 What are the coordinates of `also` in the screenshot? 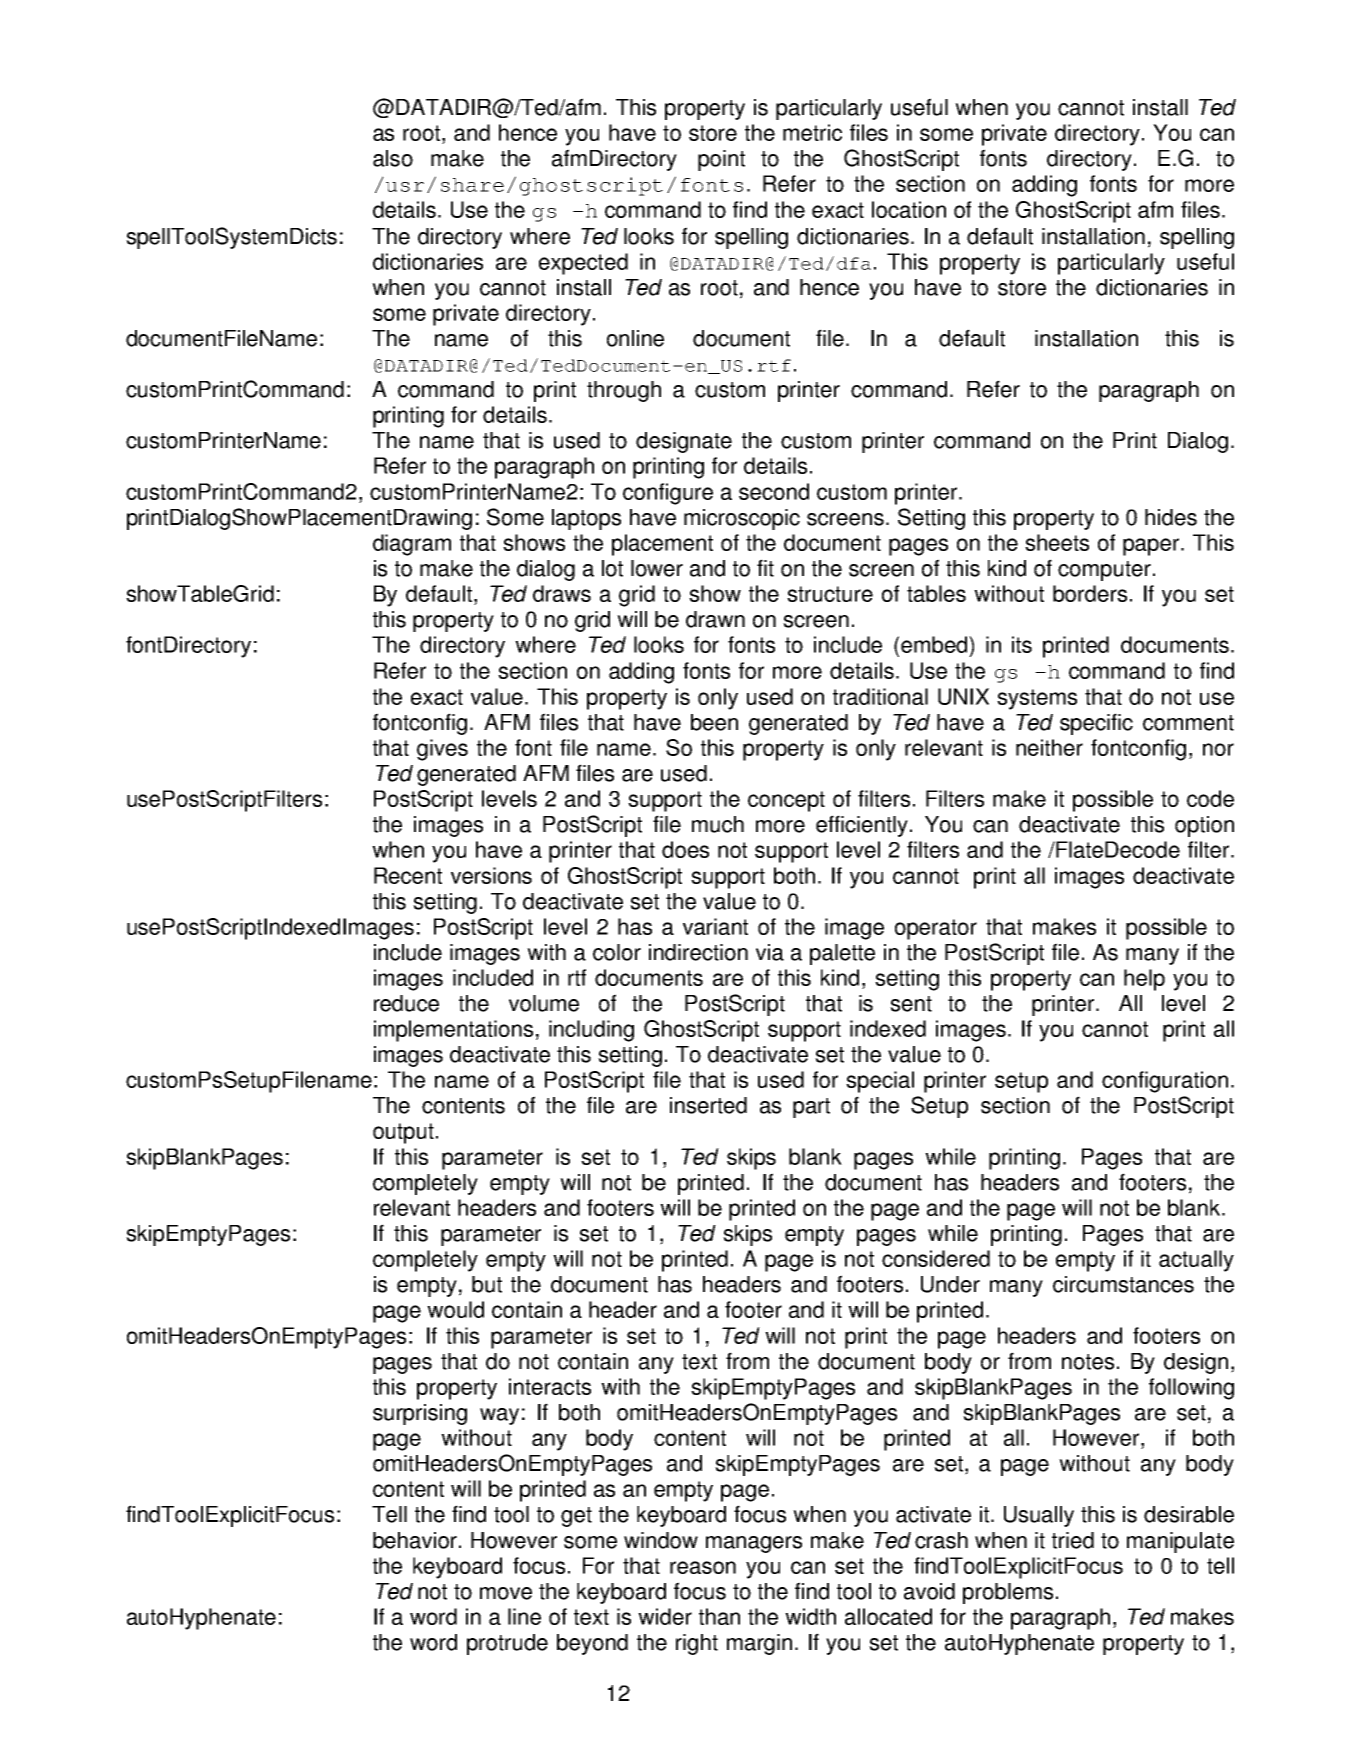 It's located at (393, 158).
